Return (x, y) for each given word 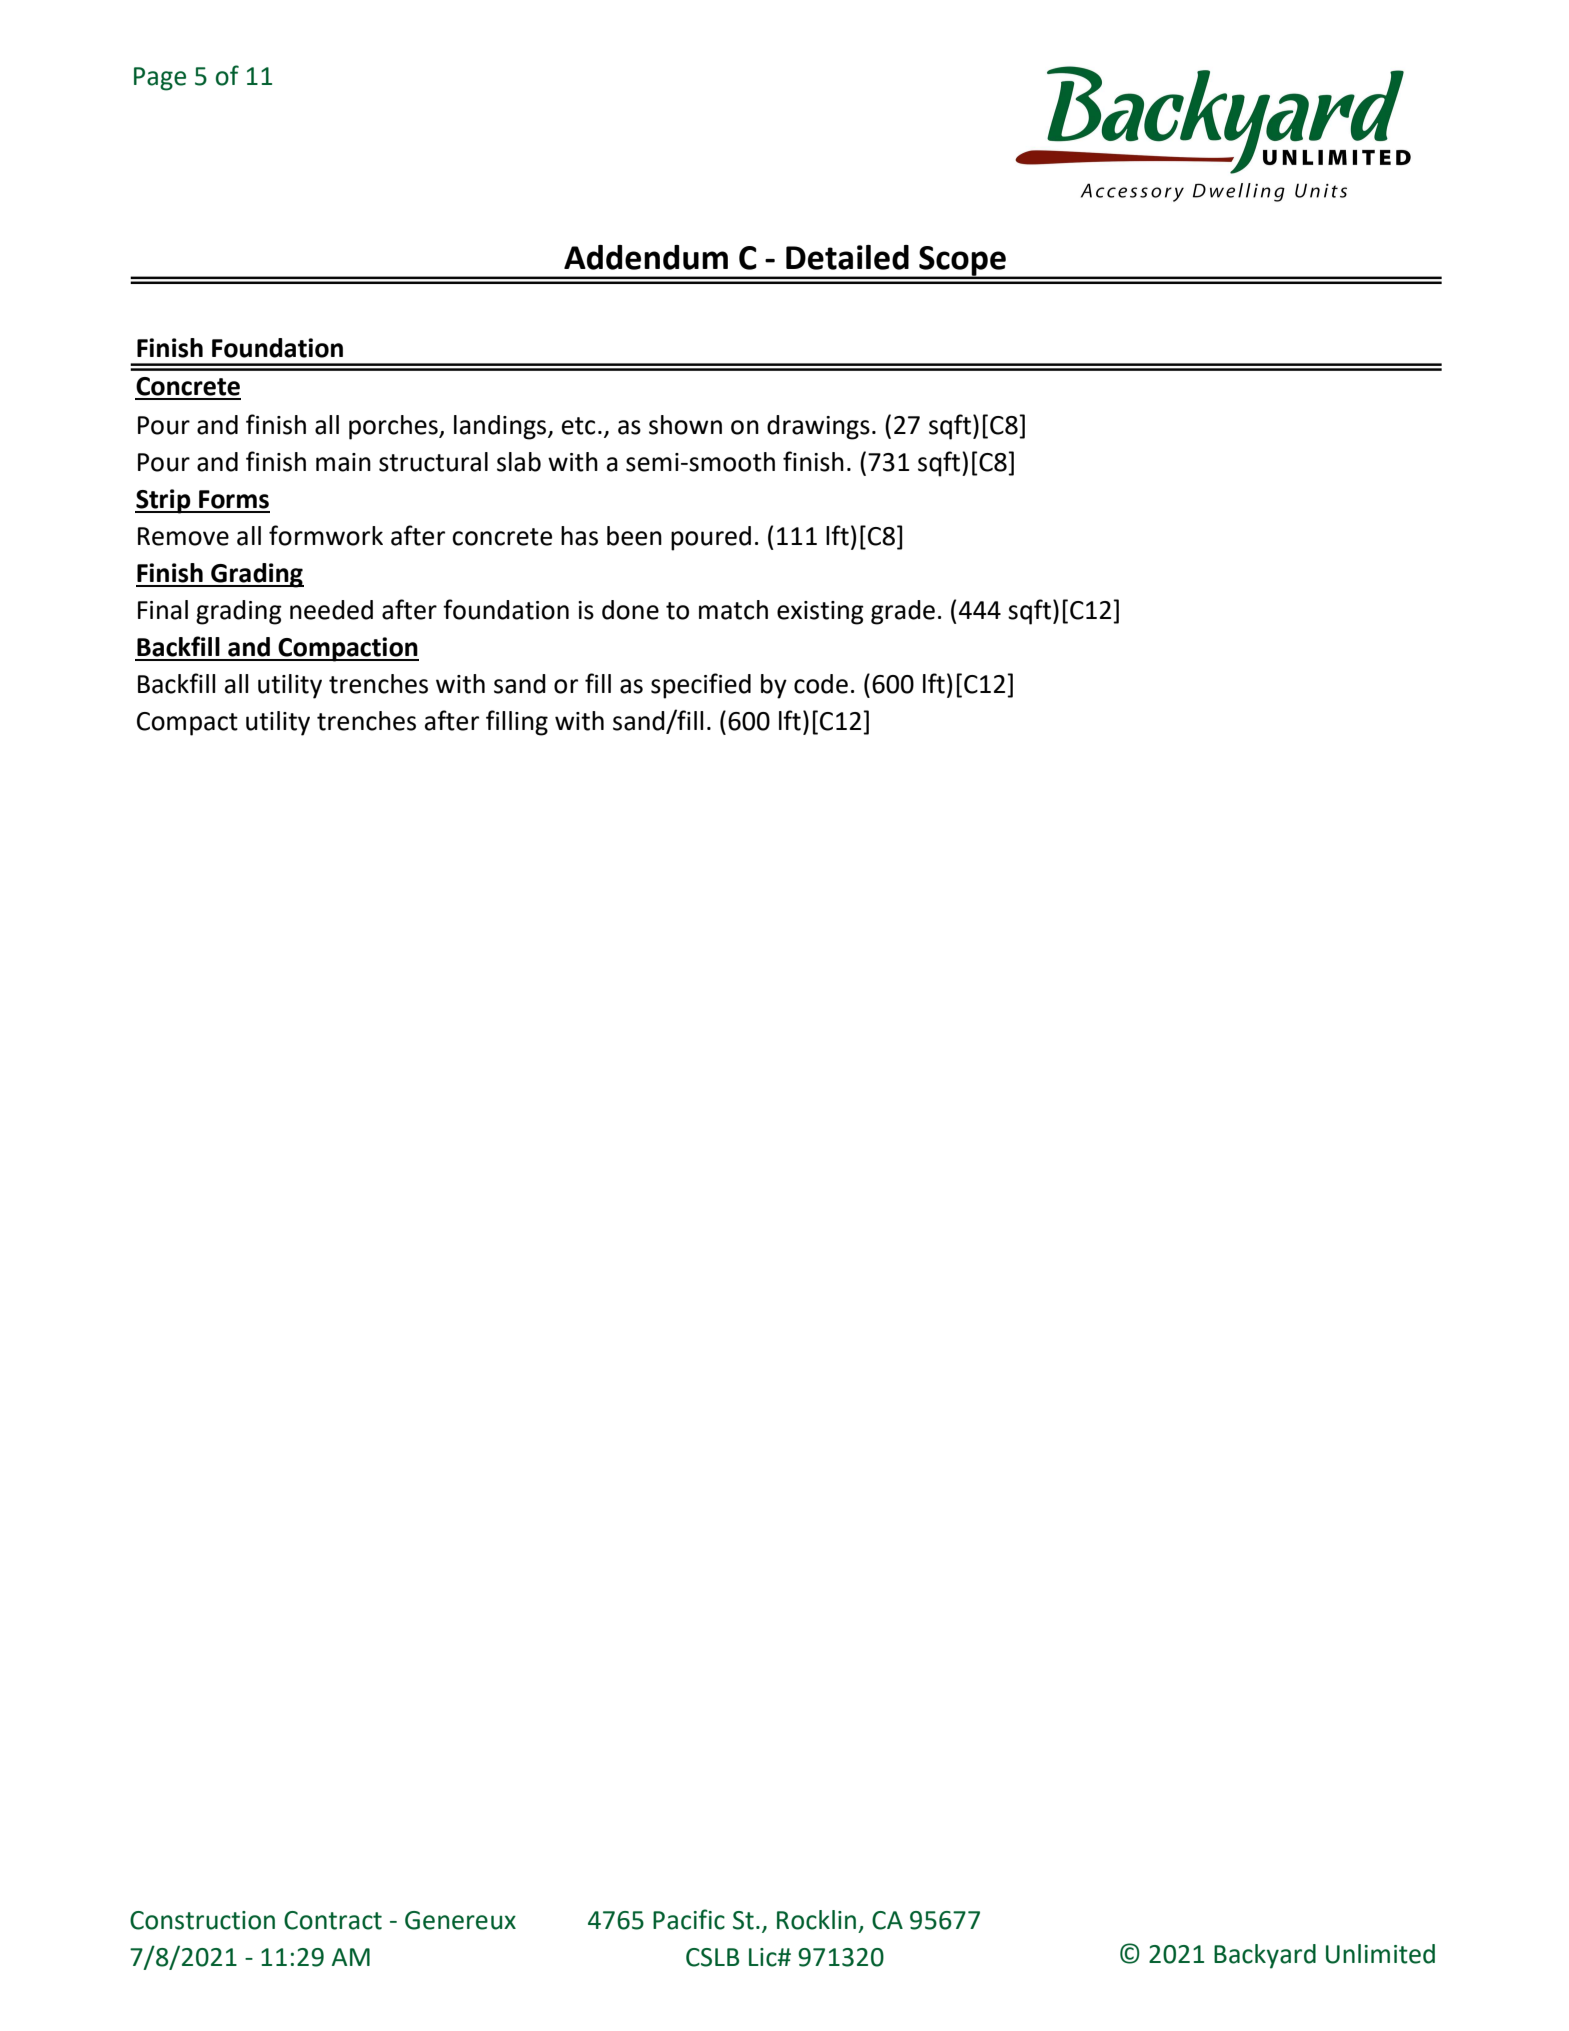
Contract (333, 1920)
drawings (818, 427)
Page (160, 79)
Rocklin (816, 1920)
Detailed (847, 257)
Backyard (1265, 1956)
